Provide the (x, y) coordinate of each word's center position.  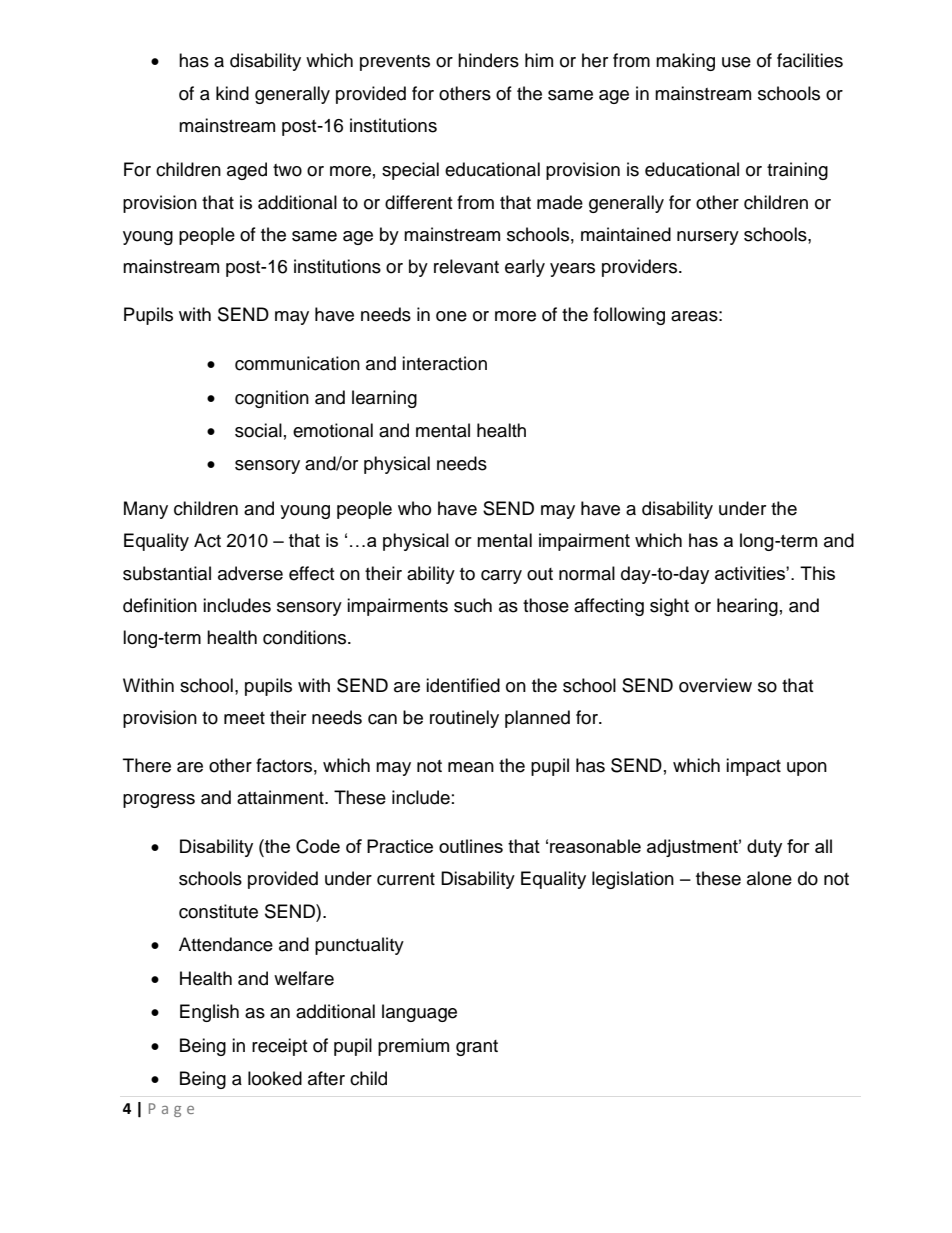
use (736, 62)
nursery (708, 238)
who (414, 508)
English (209, 1013)
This (817, 573)
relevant (466, 266)
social (258, 430)
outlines (471, 846)
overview (715, 685)
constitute (218, 911)
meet (244, 718)
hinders (488, 60)
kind (232, 93)
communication (297, 363)
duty (764, 848)
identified (463, 685)
